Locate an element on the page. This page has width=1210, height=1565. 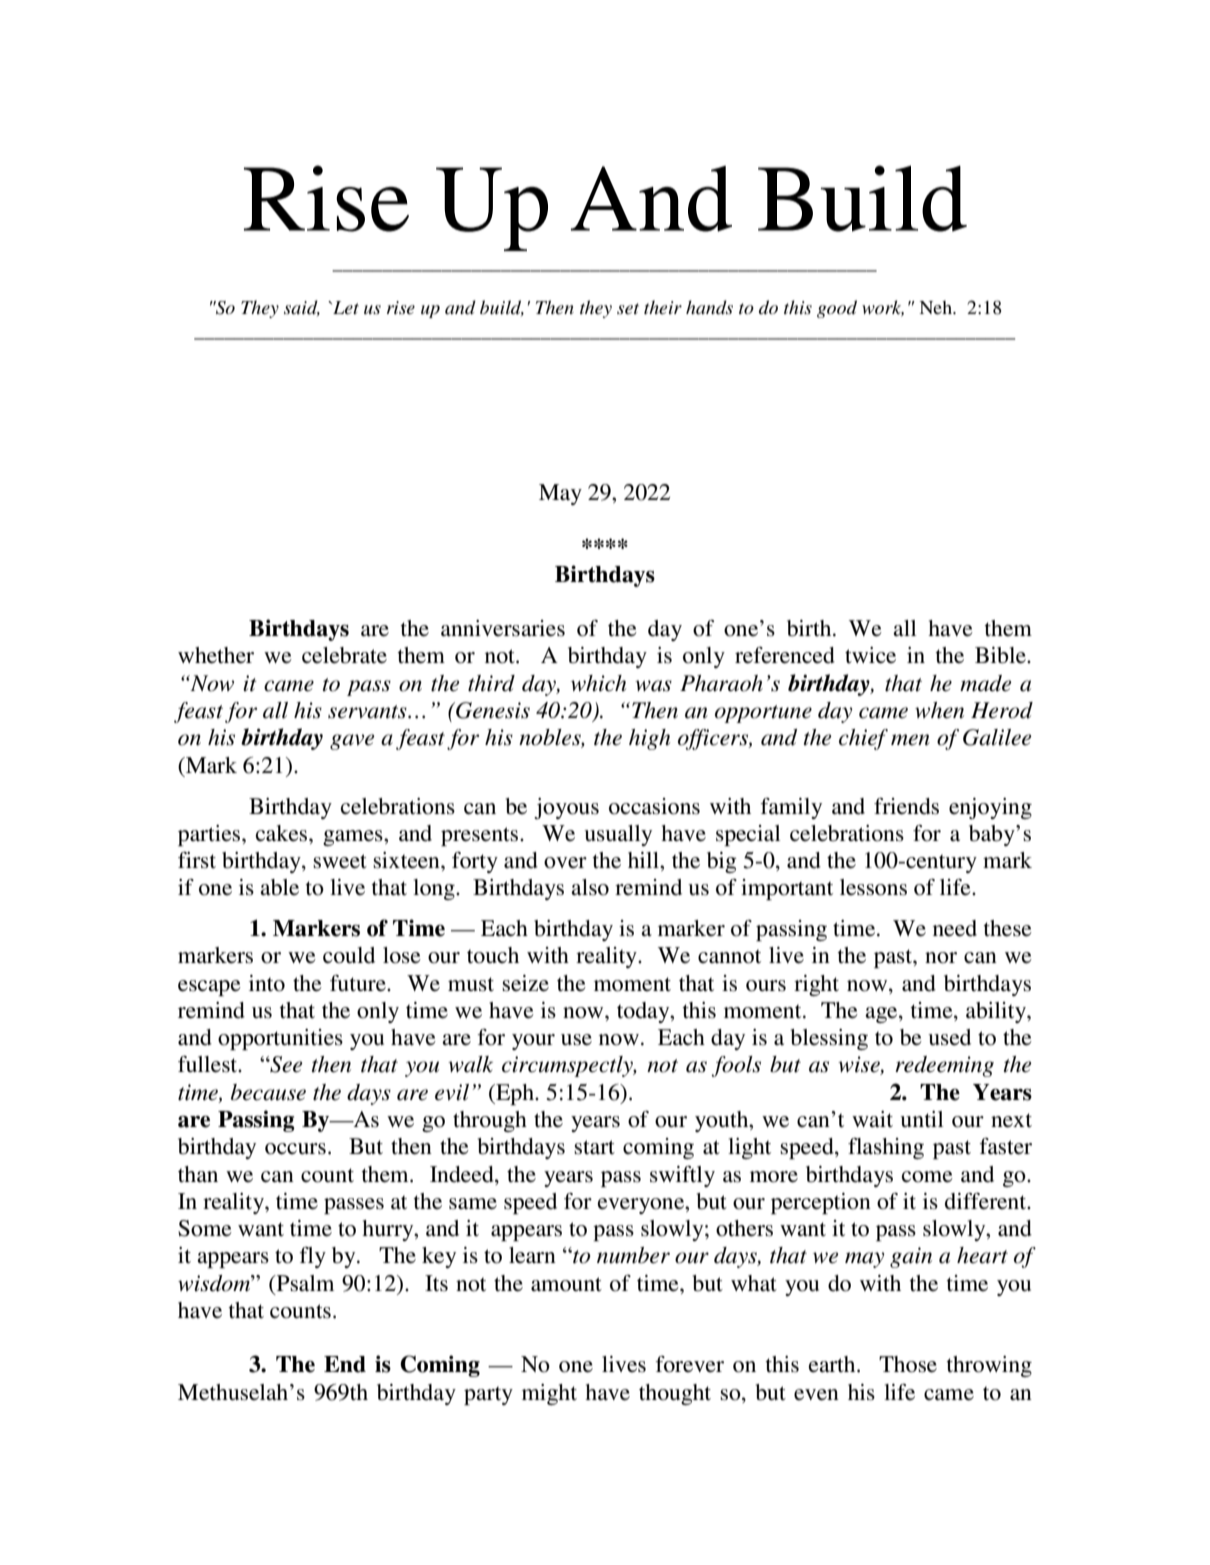
cakes is located at coordinates (283, 833).
